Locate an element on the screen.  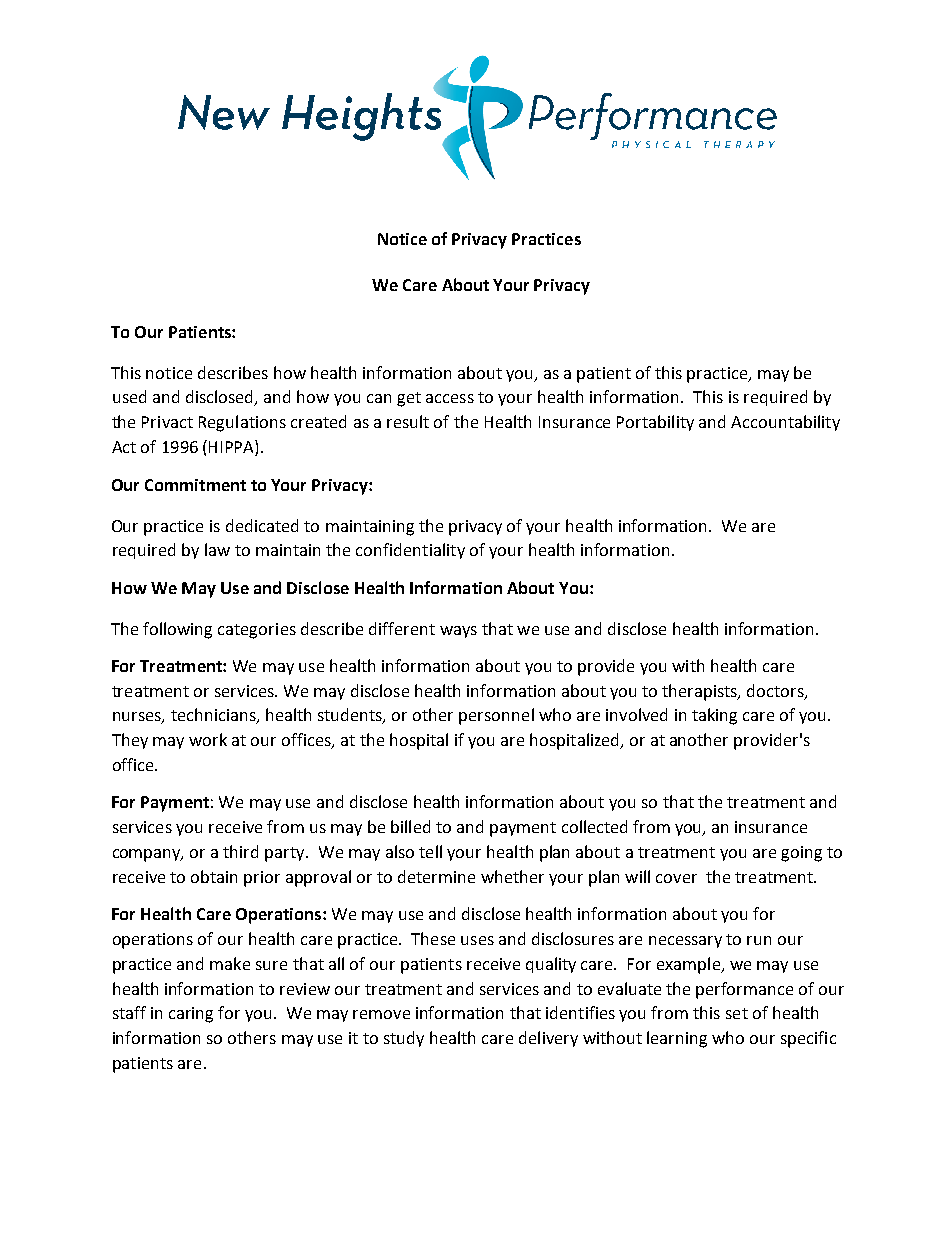
Accountability is located at coordinates (785, 423).
